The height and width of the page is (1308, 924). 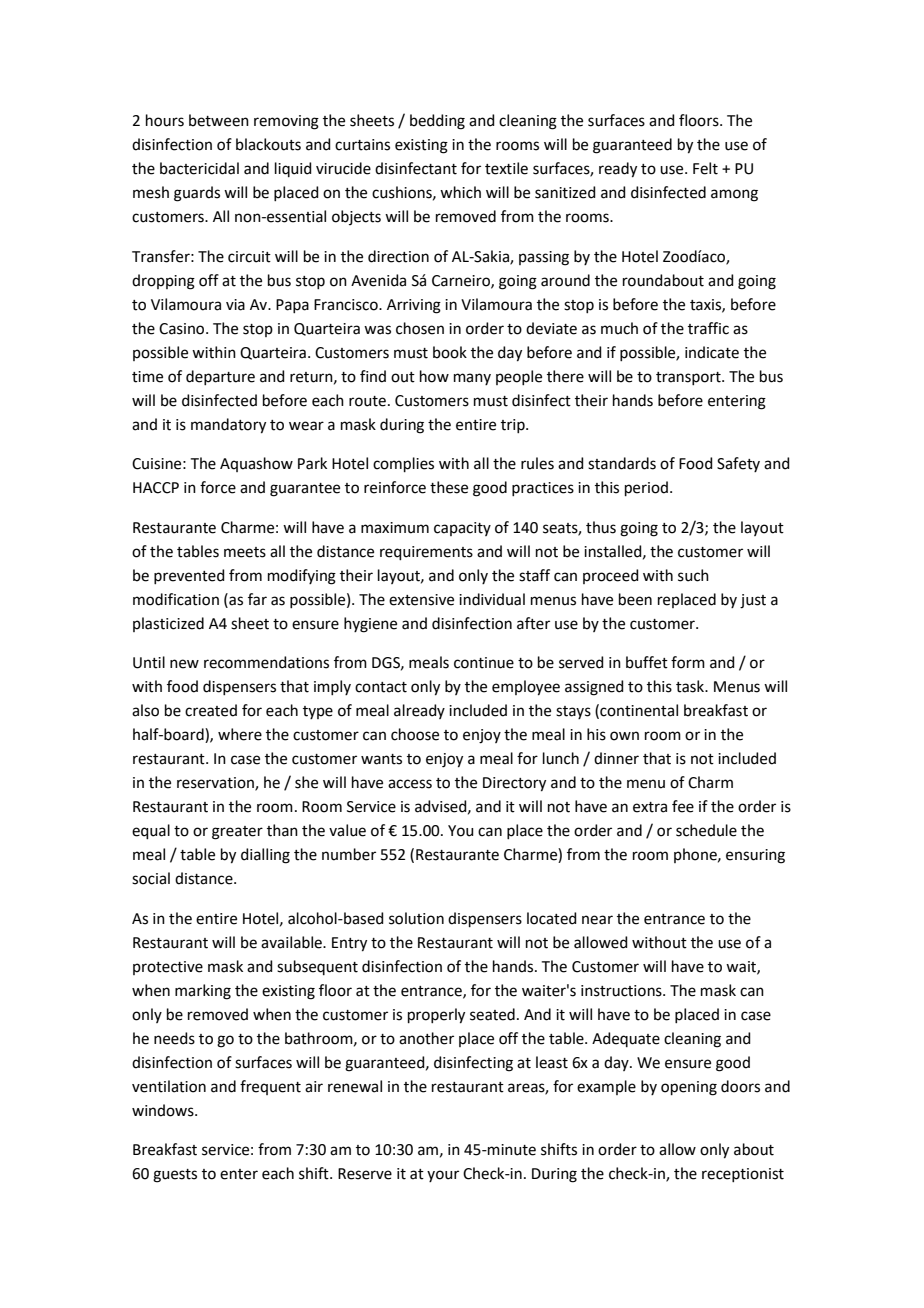 I want to click on bedding, so click(x=437, y=122).
